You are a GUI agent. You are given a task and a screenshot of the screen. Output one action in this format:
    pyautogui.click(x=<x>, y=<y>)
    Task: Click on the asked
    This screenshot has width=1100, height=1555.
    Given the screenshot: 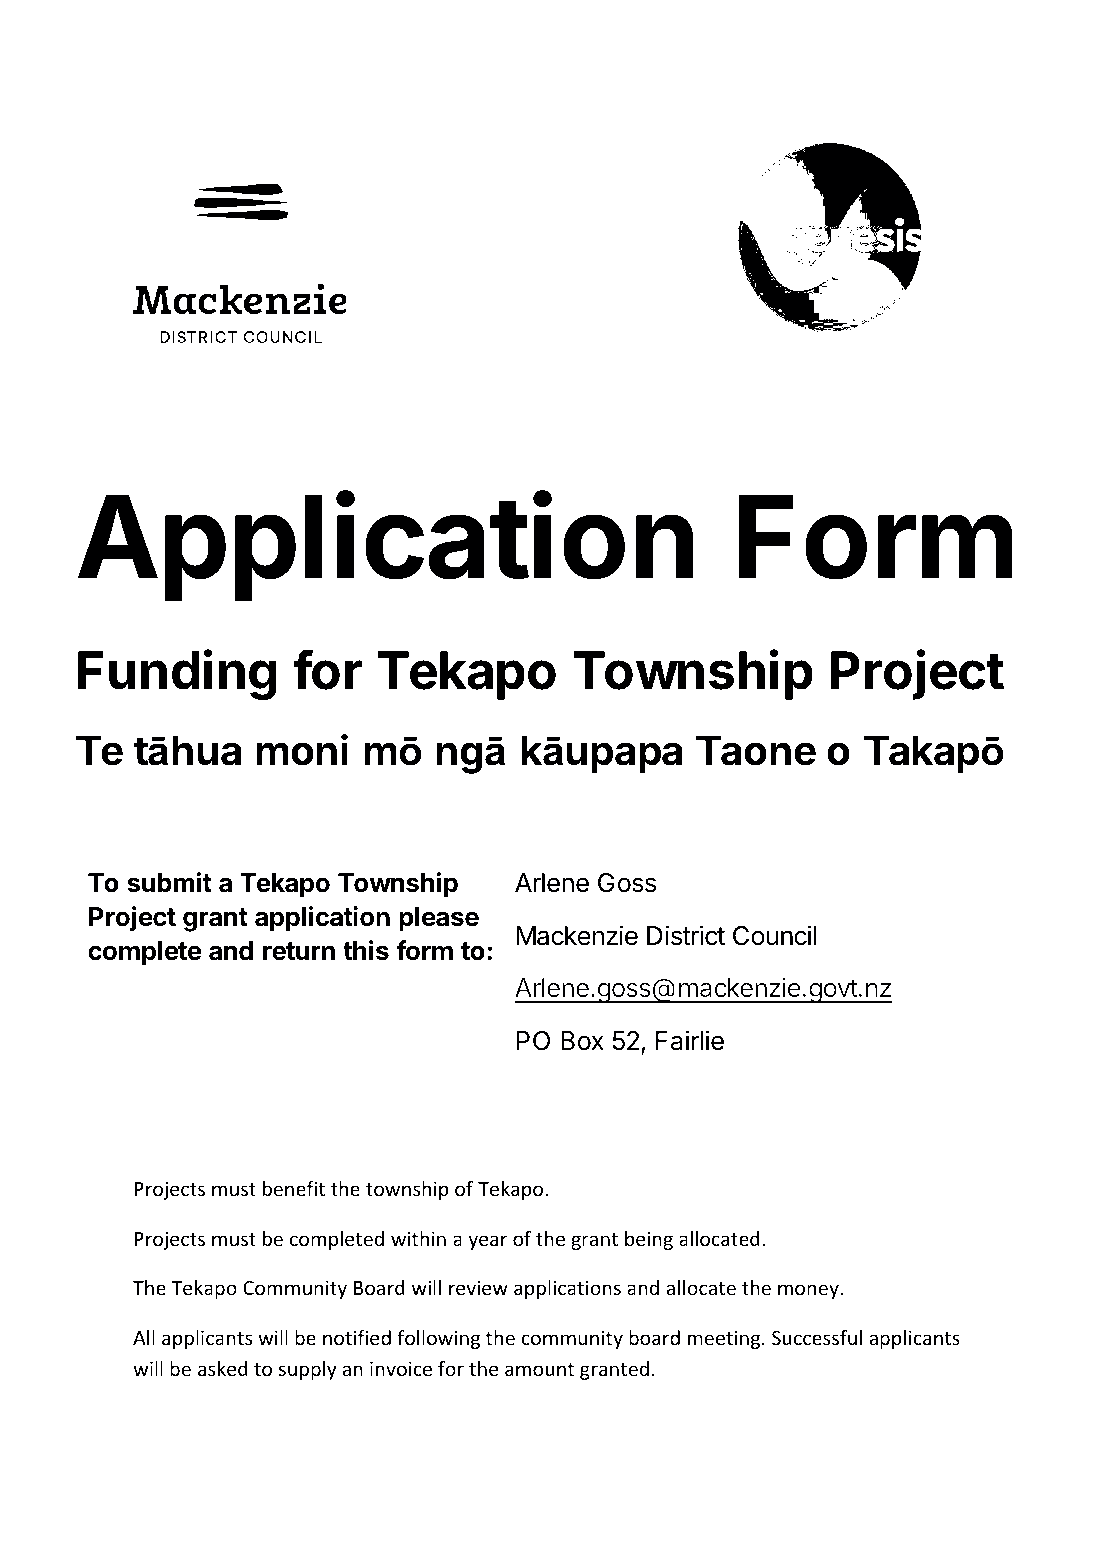 What is the action you would take?
    pyautogui.click(x=223, y=1368)
